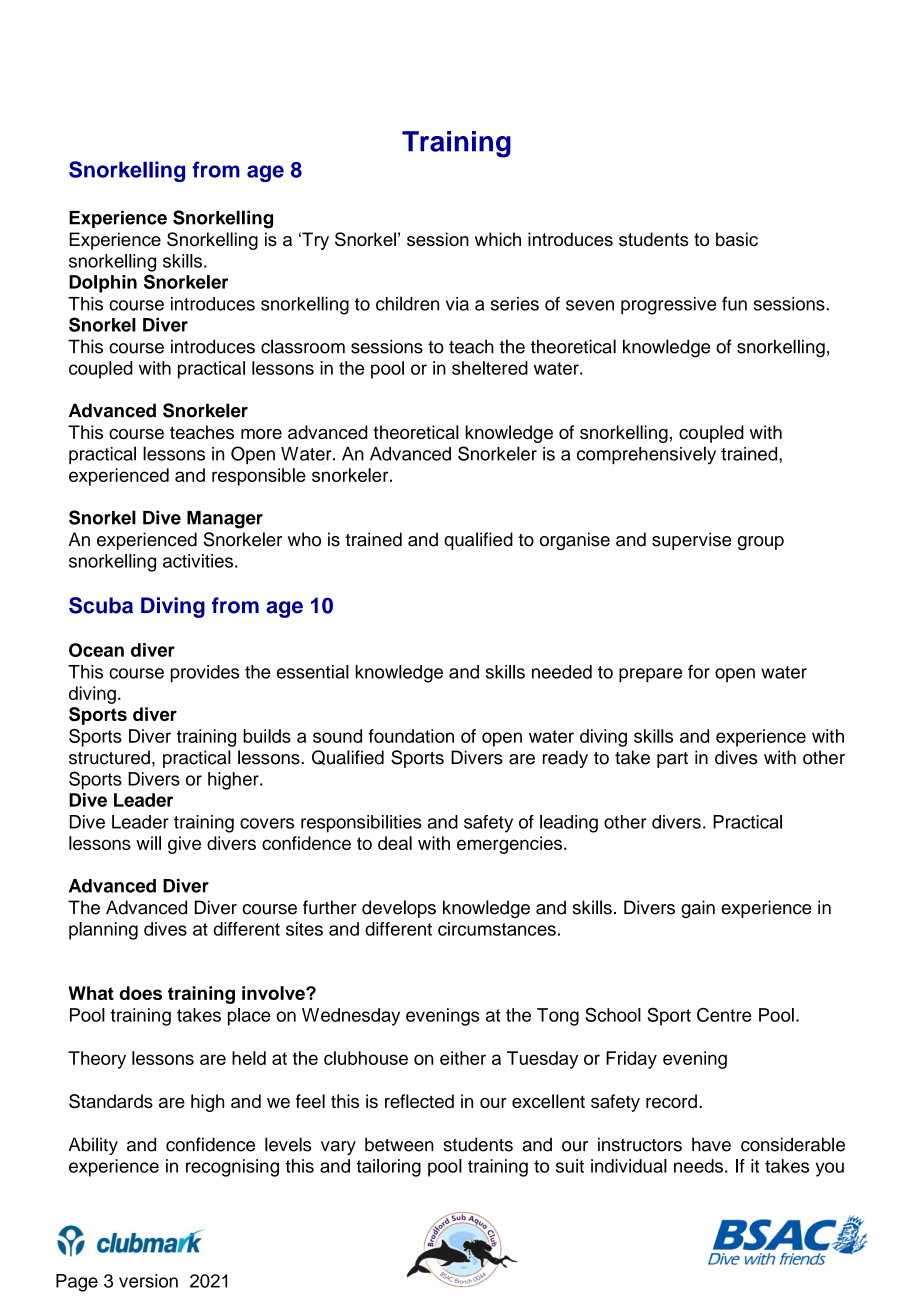 The width and height of the image is (924, 1307). Describe the element at coordinates (761, 543) in the image. I see `group` at that location.
